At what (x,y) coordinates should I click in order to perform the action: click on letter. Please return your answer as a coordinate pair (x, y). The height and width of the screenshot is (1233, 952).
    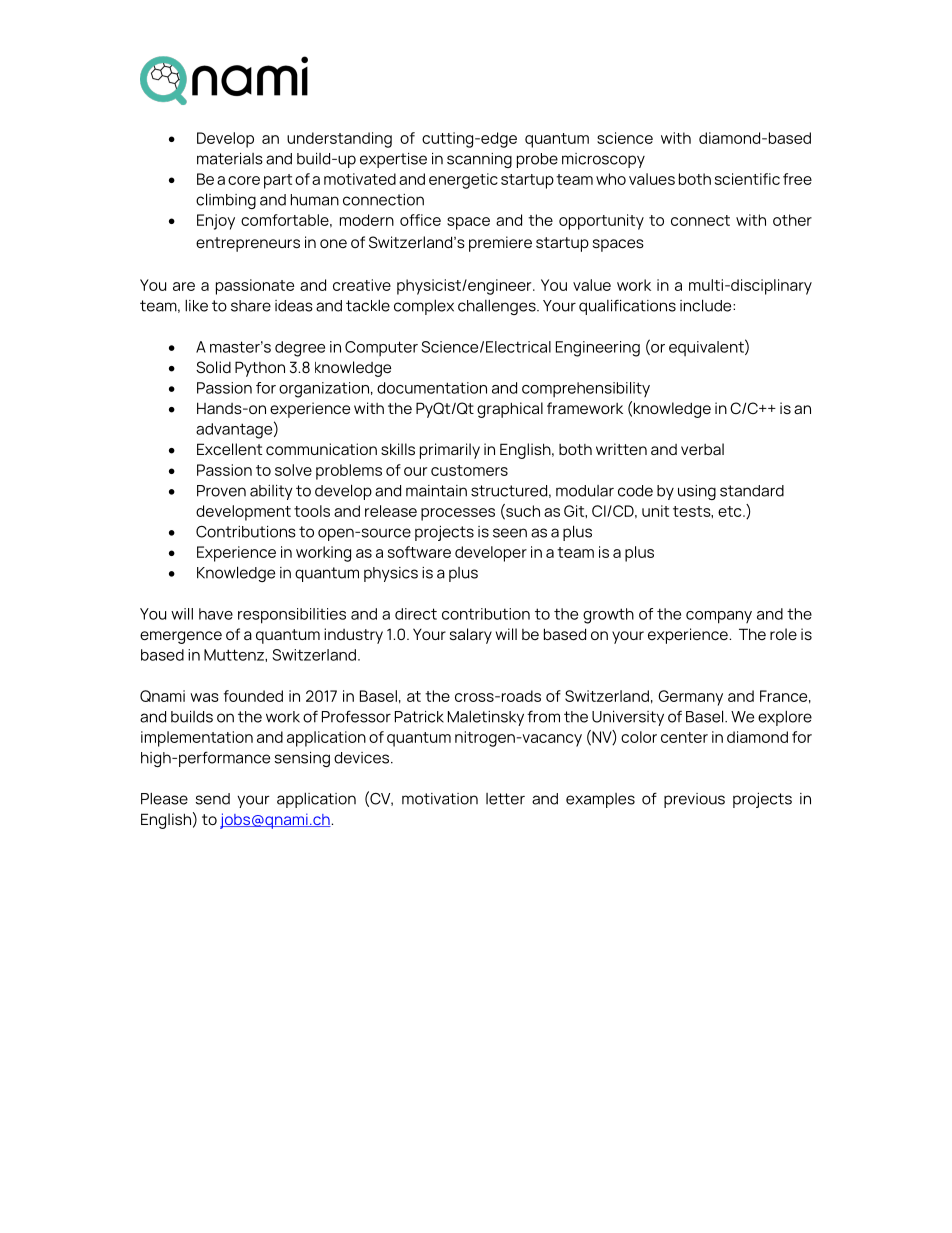
    Looking at the image, I should click on (505, 799).
